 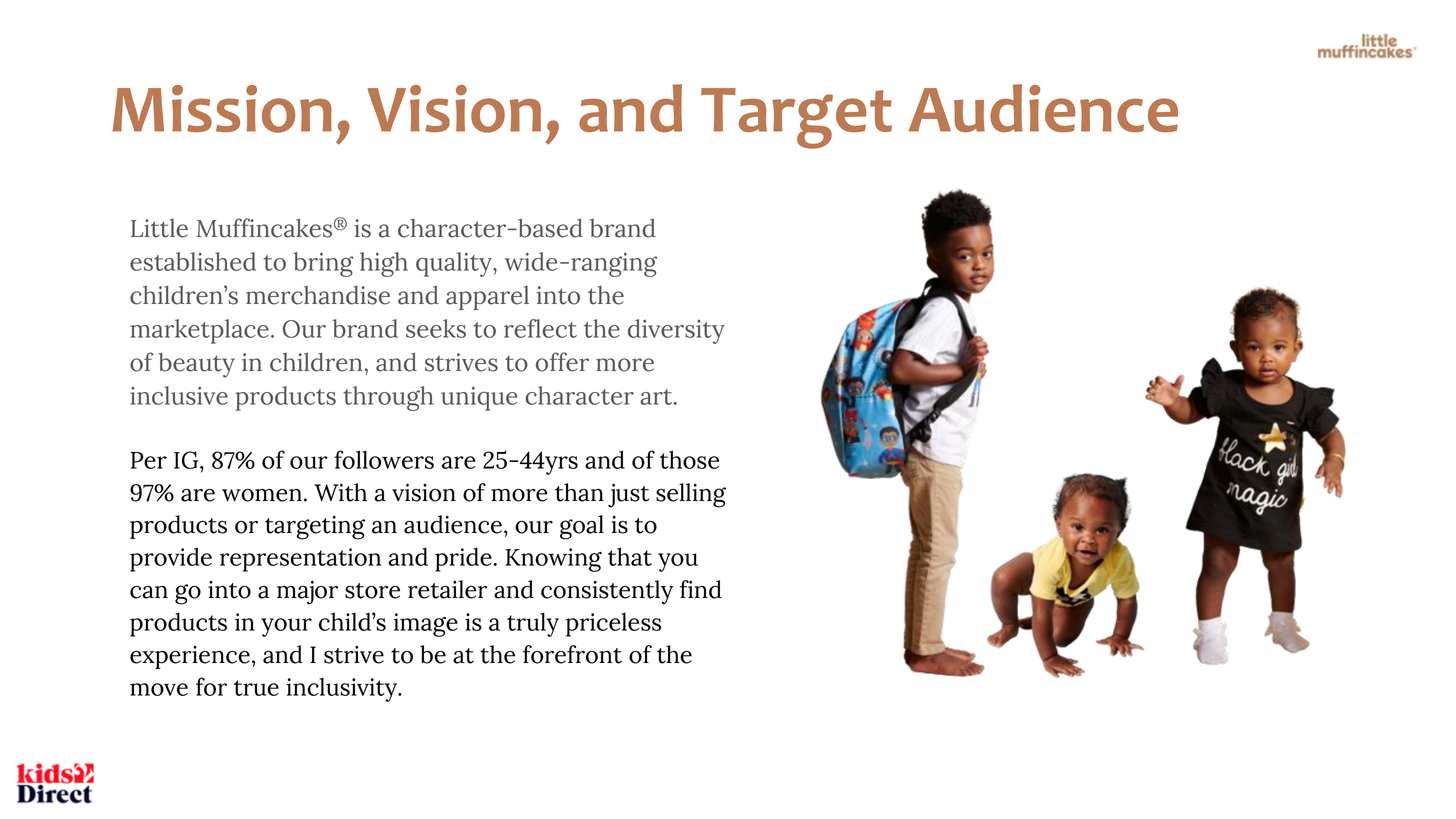 I want to click on forefront, so click(x=572, y=654).
